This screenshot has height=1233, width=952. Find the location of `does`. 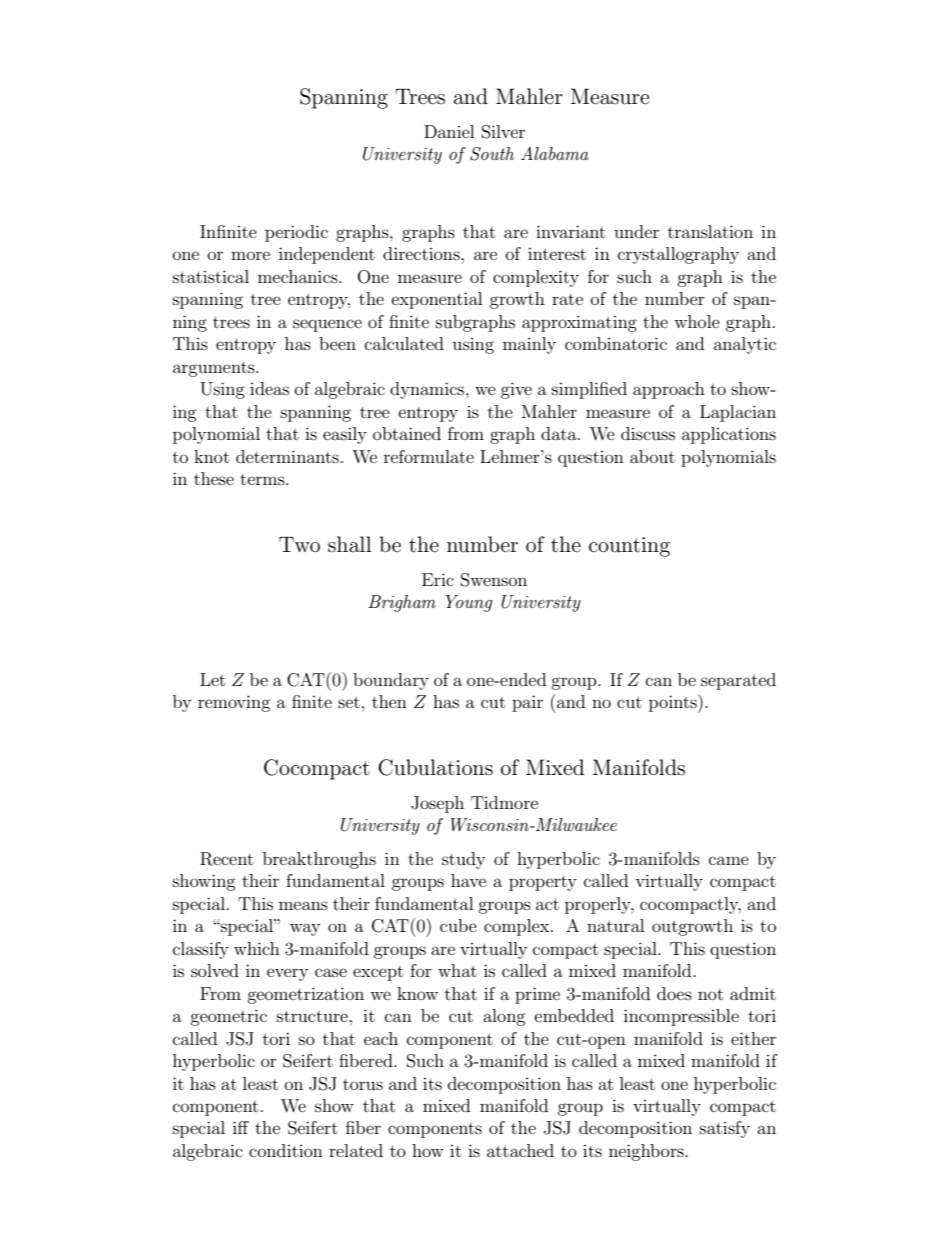

does is located at coordinates (674, 993).
